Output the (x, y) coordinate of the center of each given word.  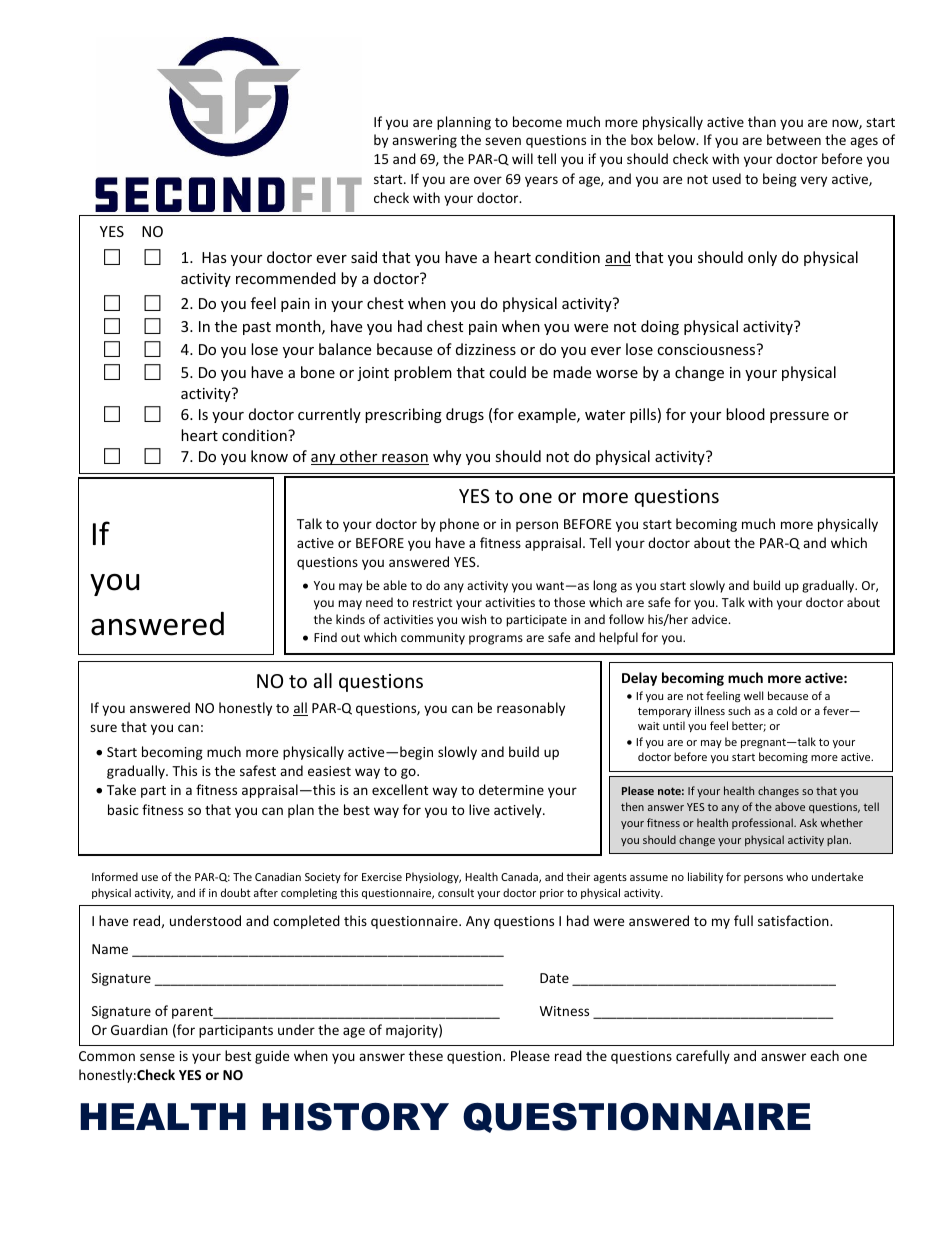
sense (157, 1057)
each (824, 1055)
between (794, 139)
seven (503, 141)
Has (214, 257)
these (426, 1055)
